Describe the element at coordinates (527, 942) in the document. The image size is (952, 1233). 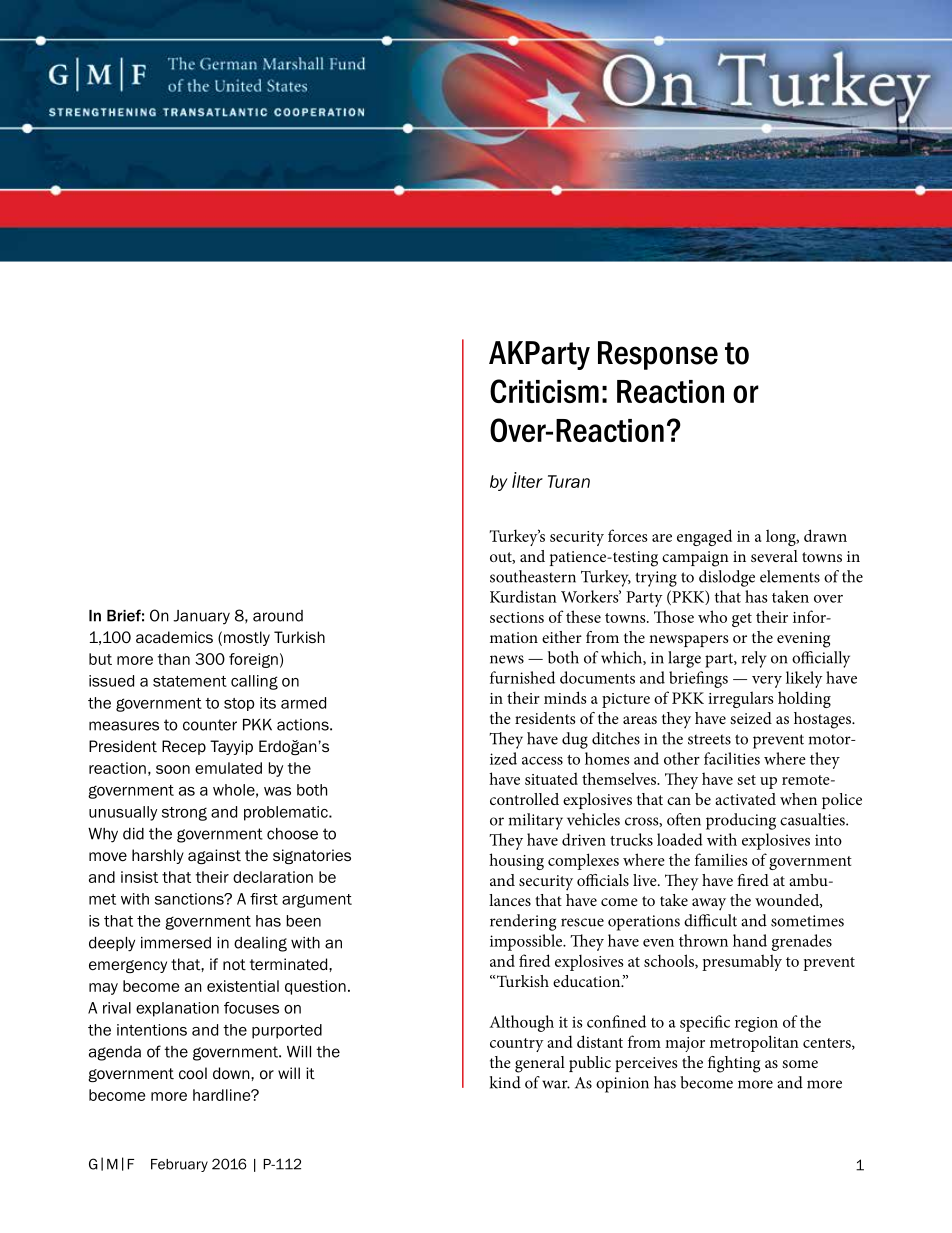
I see `impossible` at that location.
